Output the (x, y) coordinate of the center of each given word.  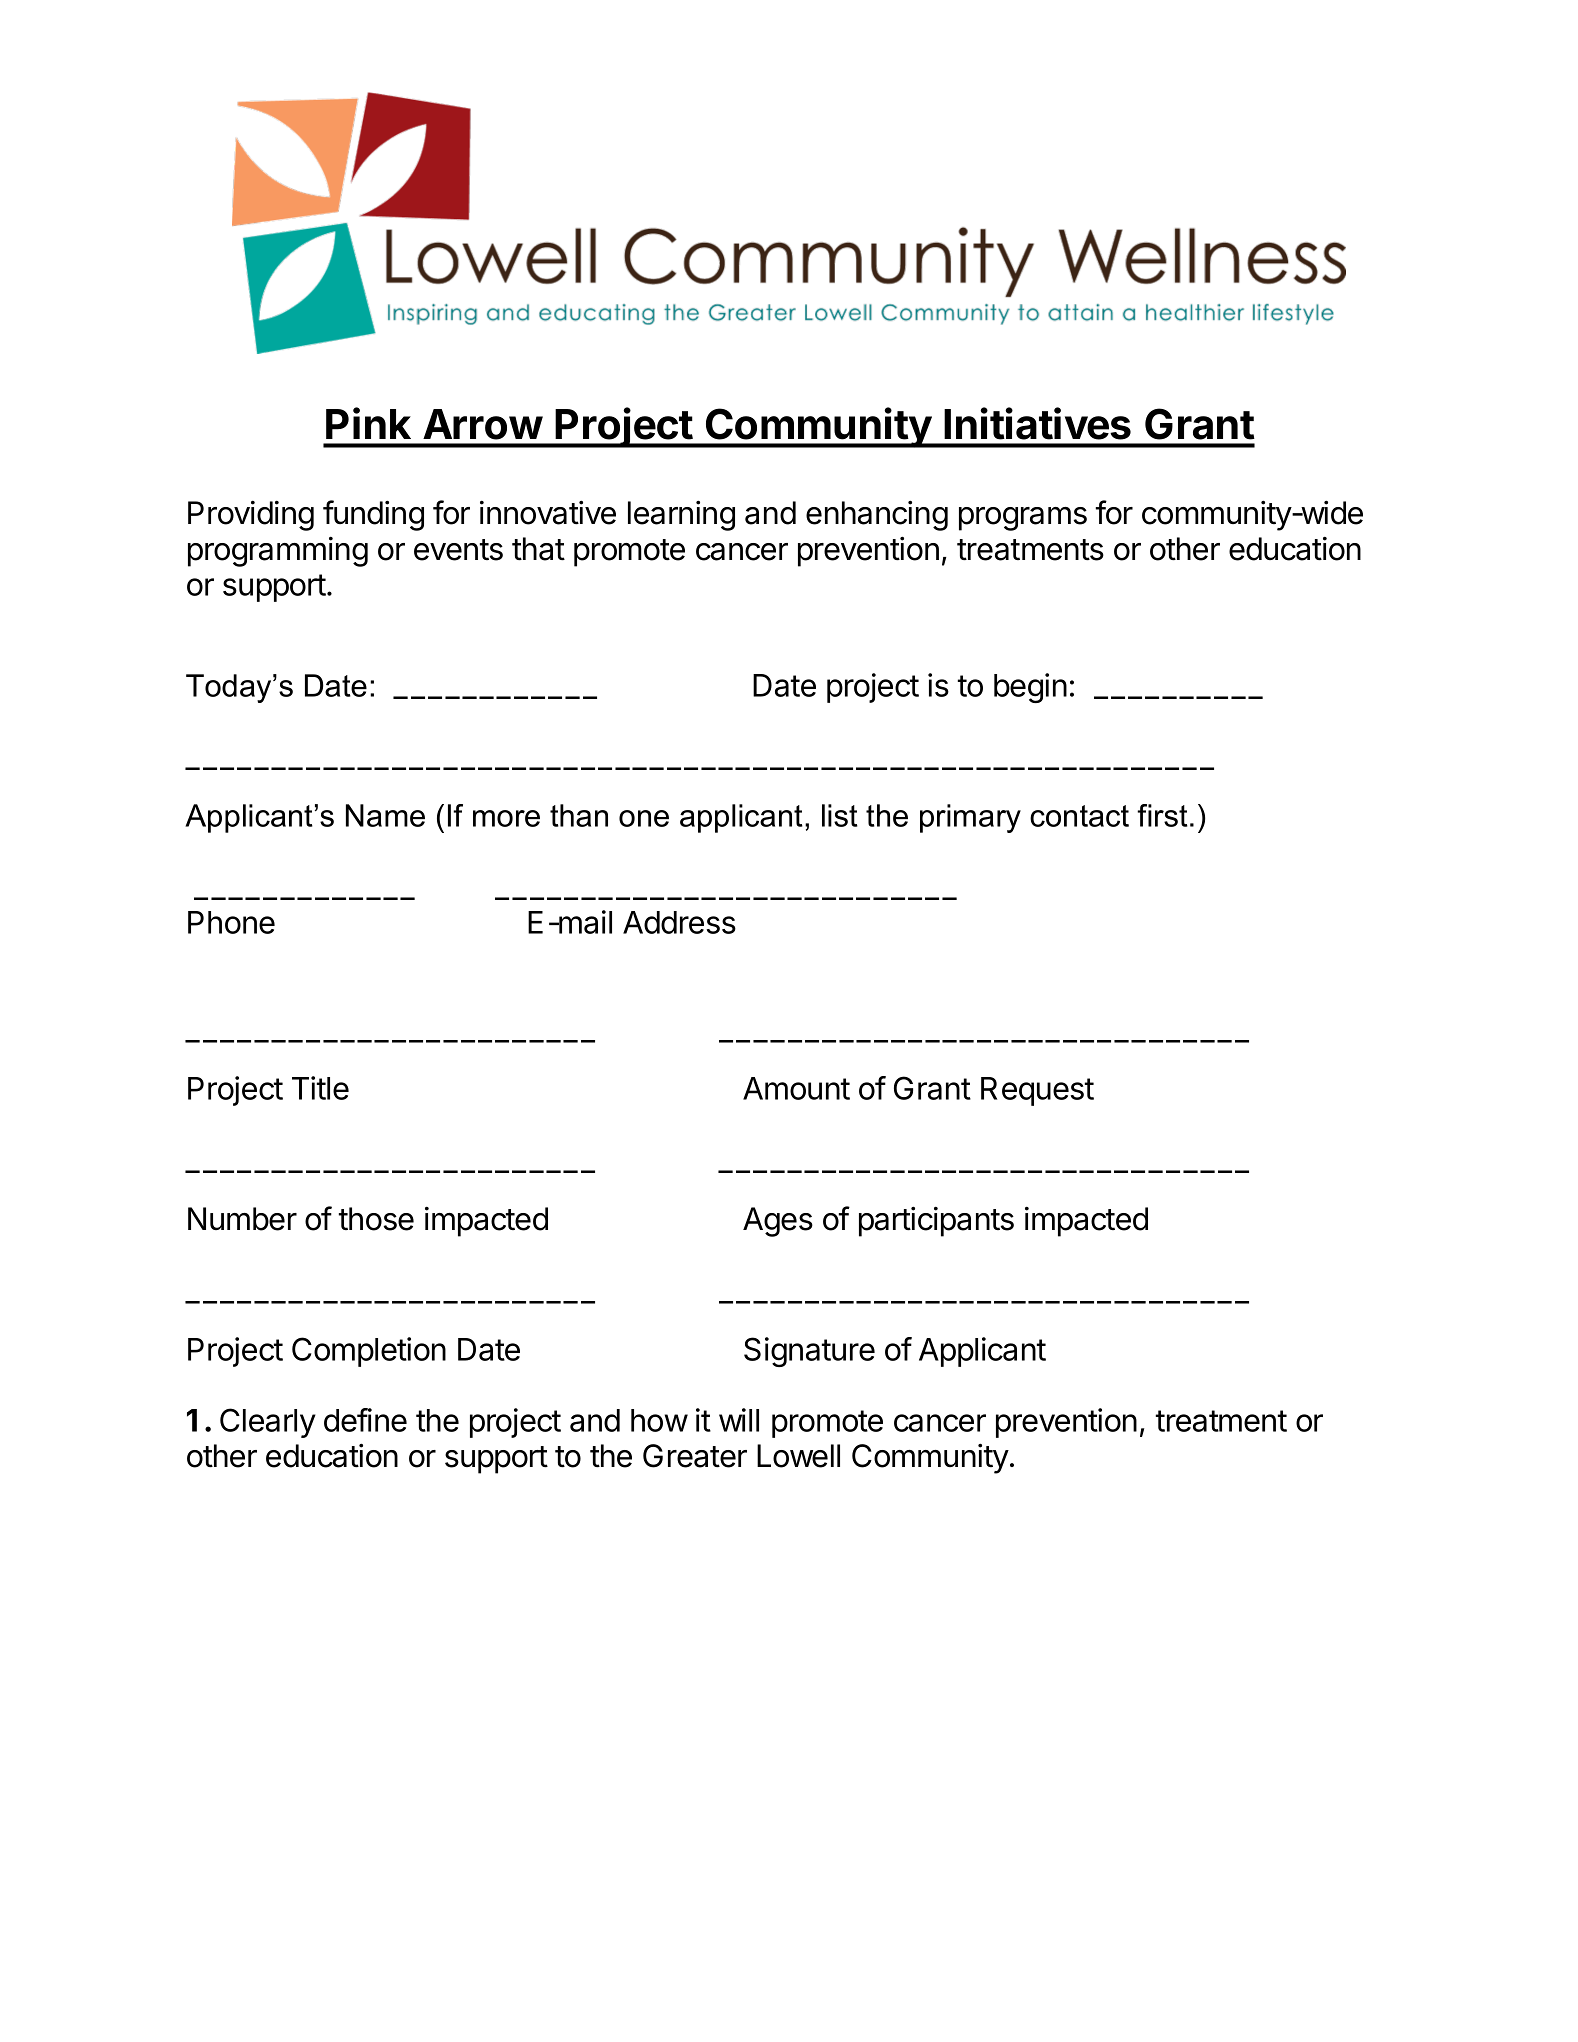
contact (1079, 816)
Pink (368, 423)
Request (1037, 1091)
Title (320, 1088)
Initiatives (1037, 423)
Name (385, 815)
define (365, 1420)
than (579, 815)
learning (681, 516)
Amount (796, 1088)
